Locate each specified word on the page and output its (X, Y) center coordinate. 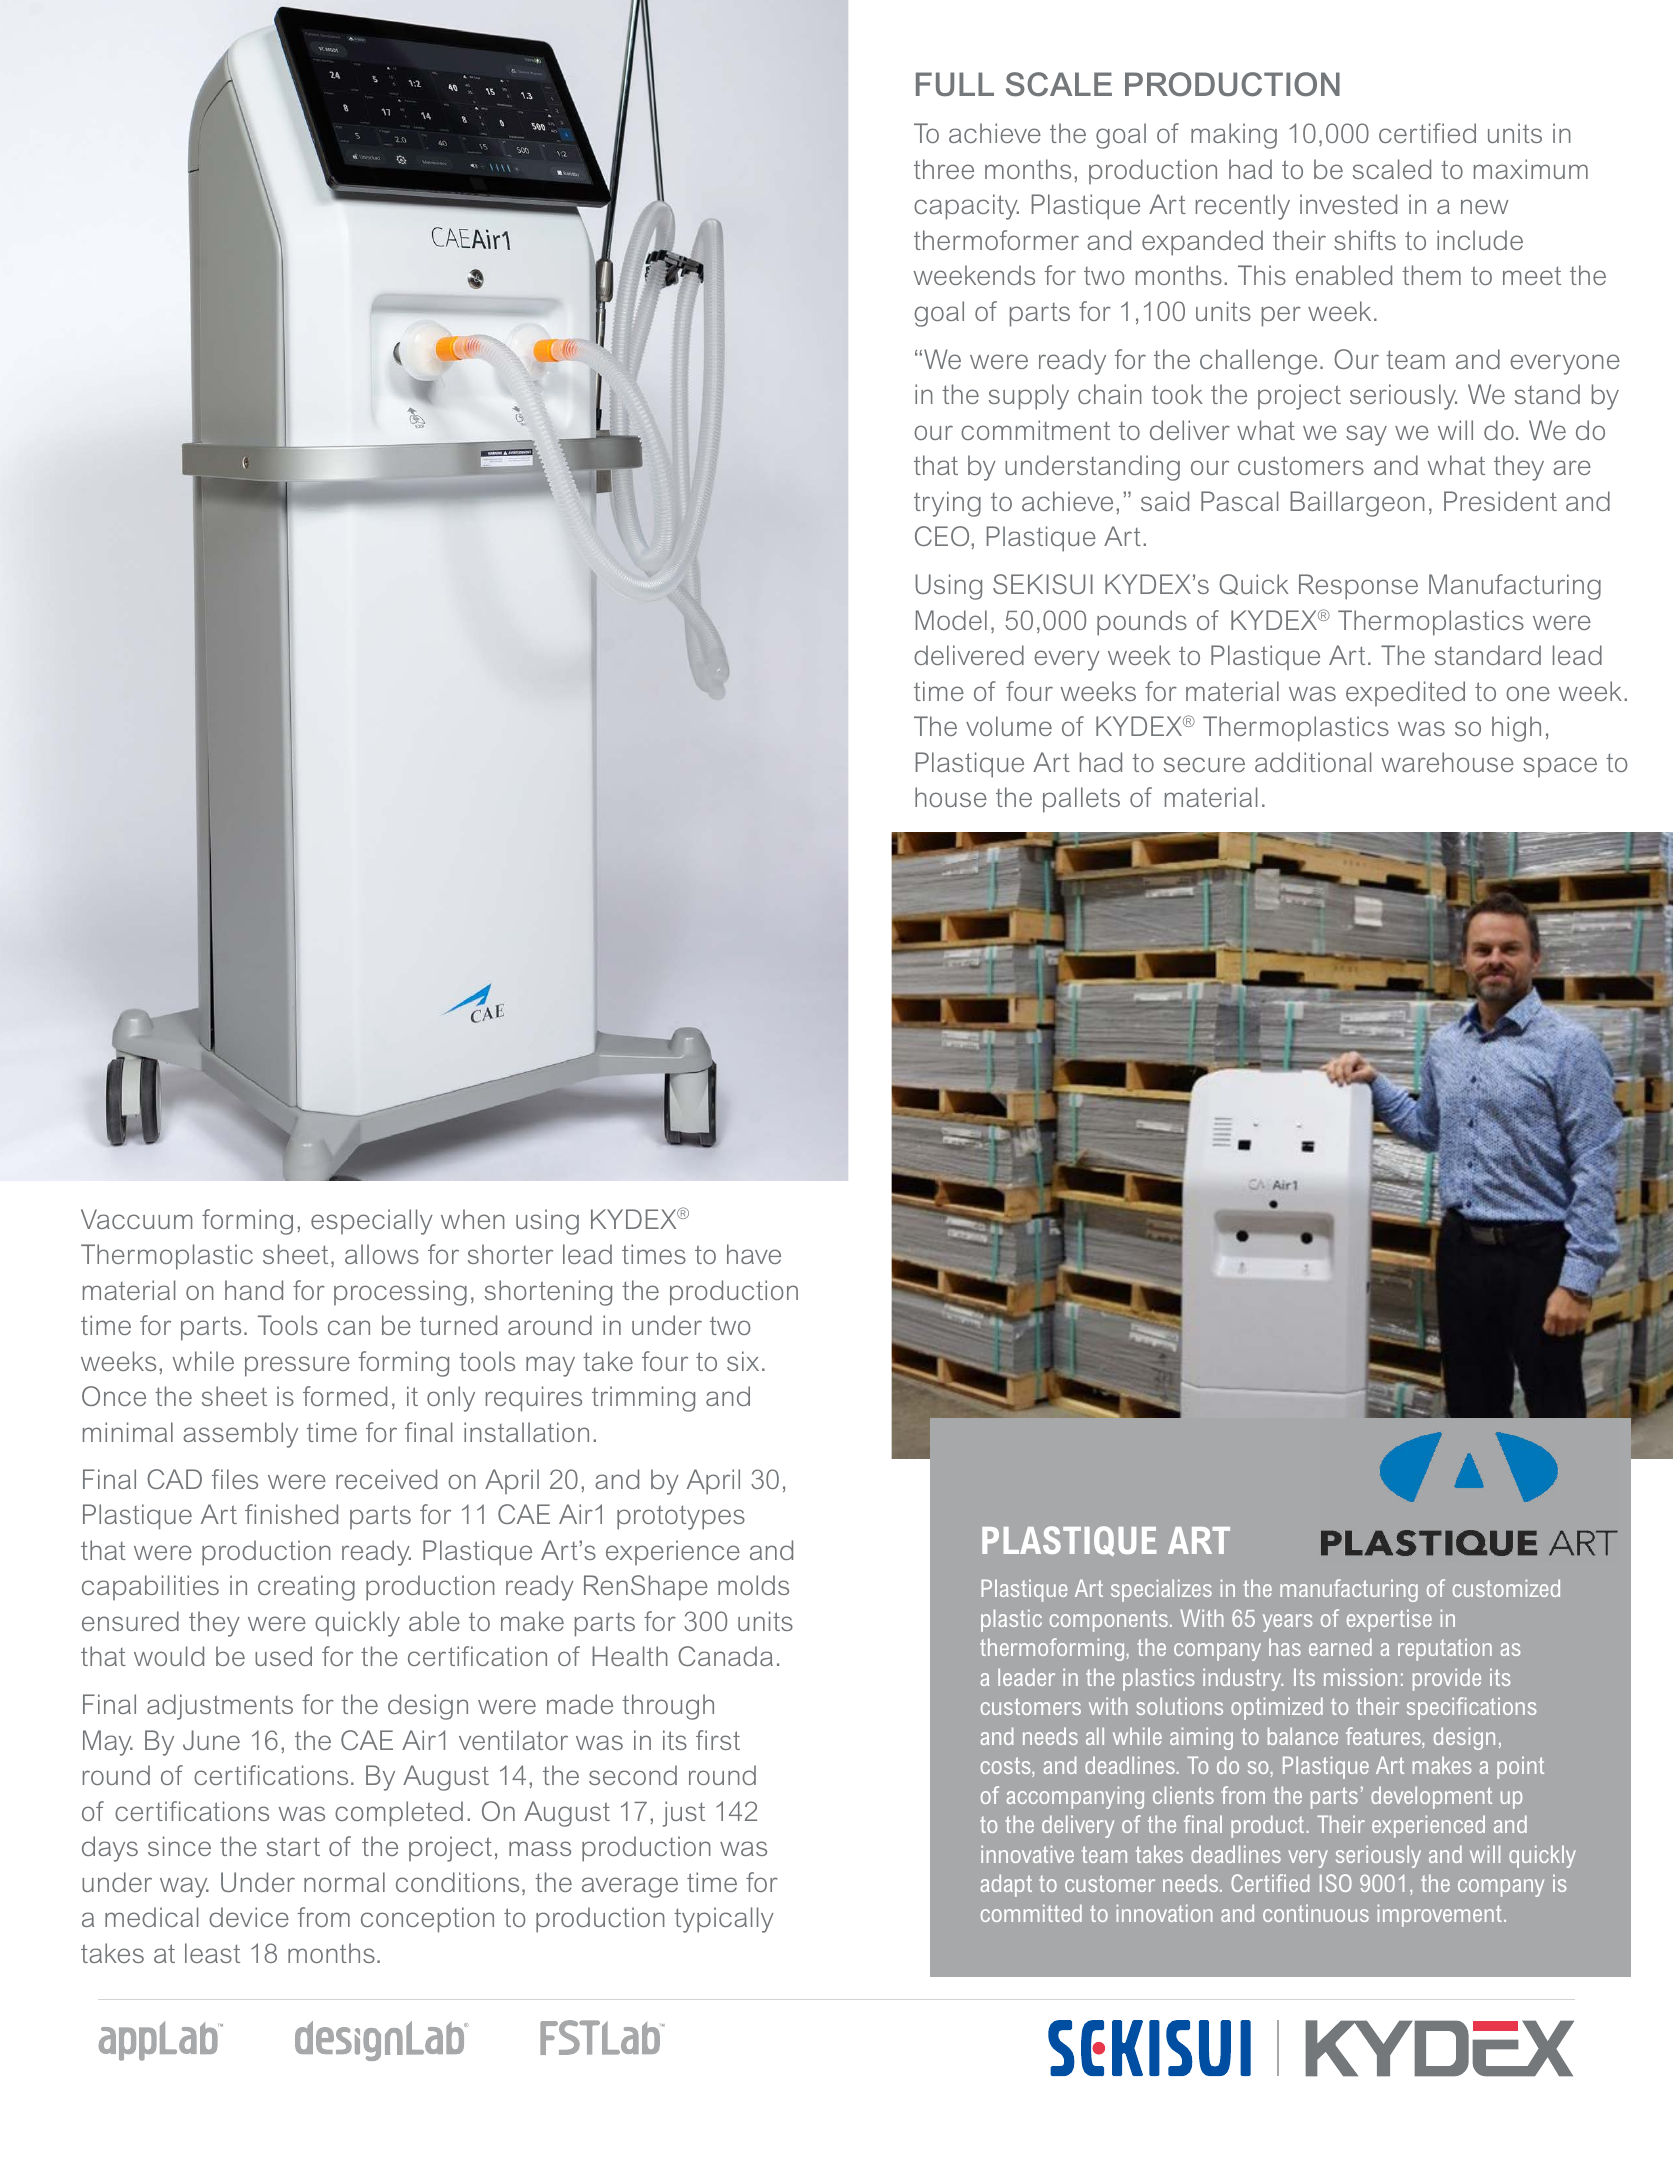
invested (1348, 204)
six (743, 1361)
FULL (955, 84)
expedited (1405, 693)
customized (1506, 1588)
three (944, 169)
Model (951, 620)
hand (254, 1290)
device (249, 1917)
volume (1009, 726)
